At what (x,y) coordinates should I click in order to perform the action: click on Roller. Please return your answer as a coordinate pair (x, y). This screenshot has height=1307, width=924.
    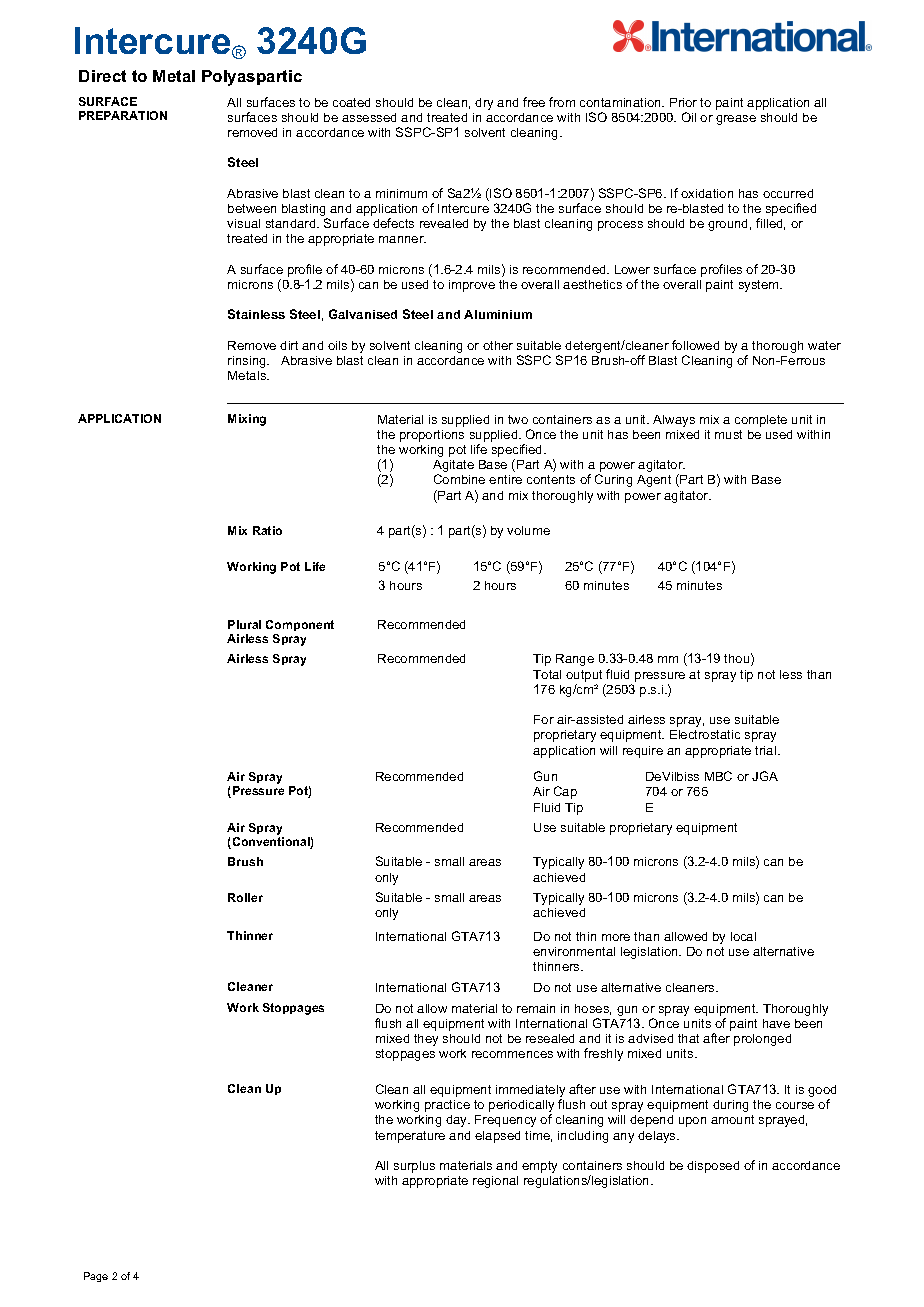
    Looking at the image, I should click on (245, 897).
